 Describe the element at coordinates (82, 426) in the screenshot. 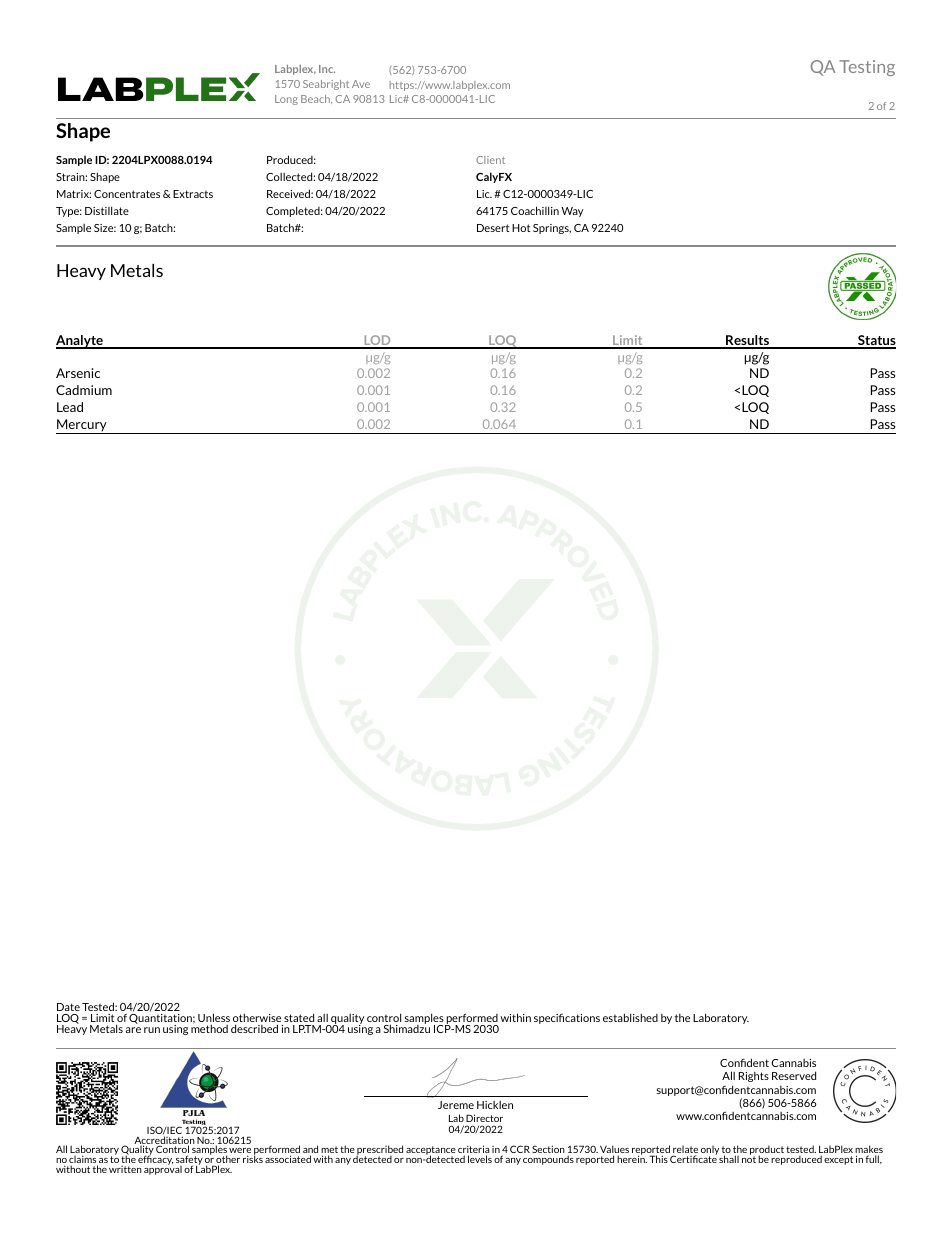

I see `Mercury` at that location.
